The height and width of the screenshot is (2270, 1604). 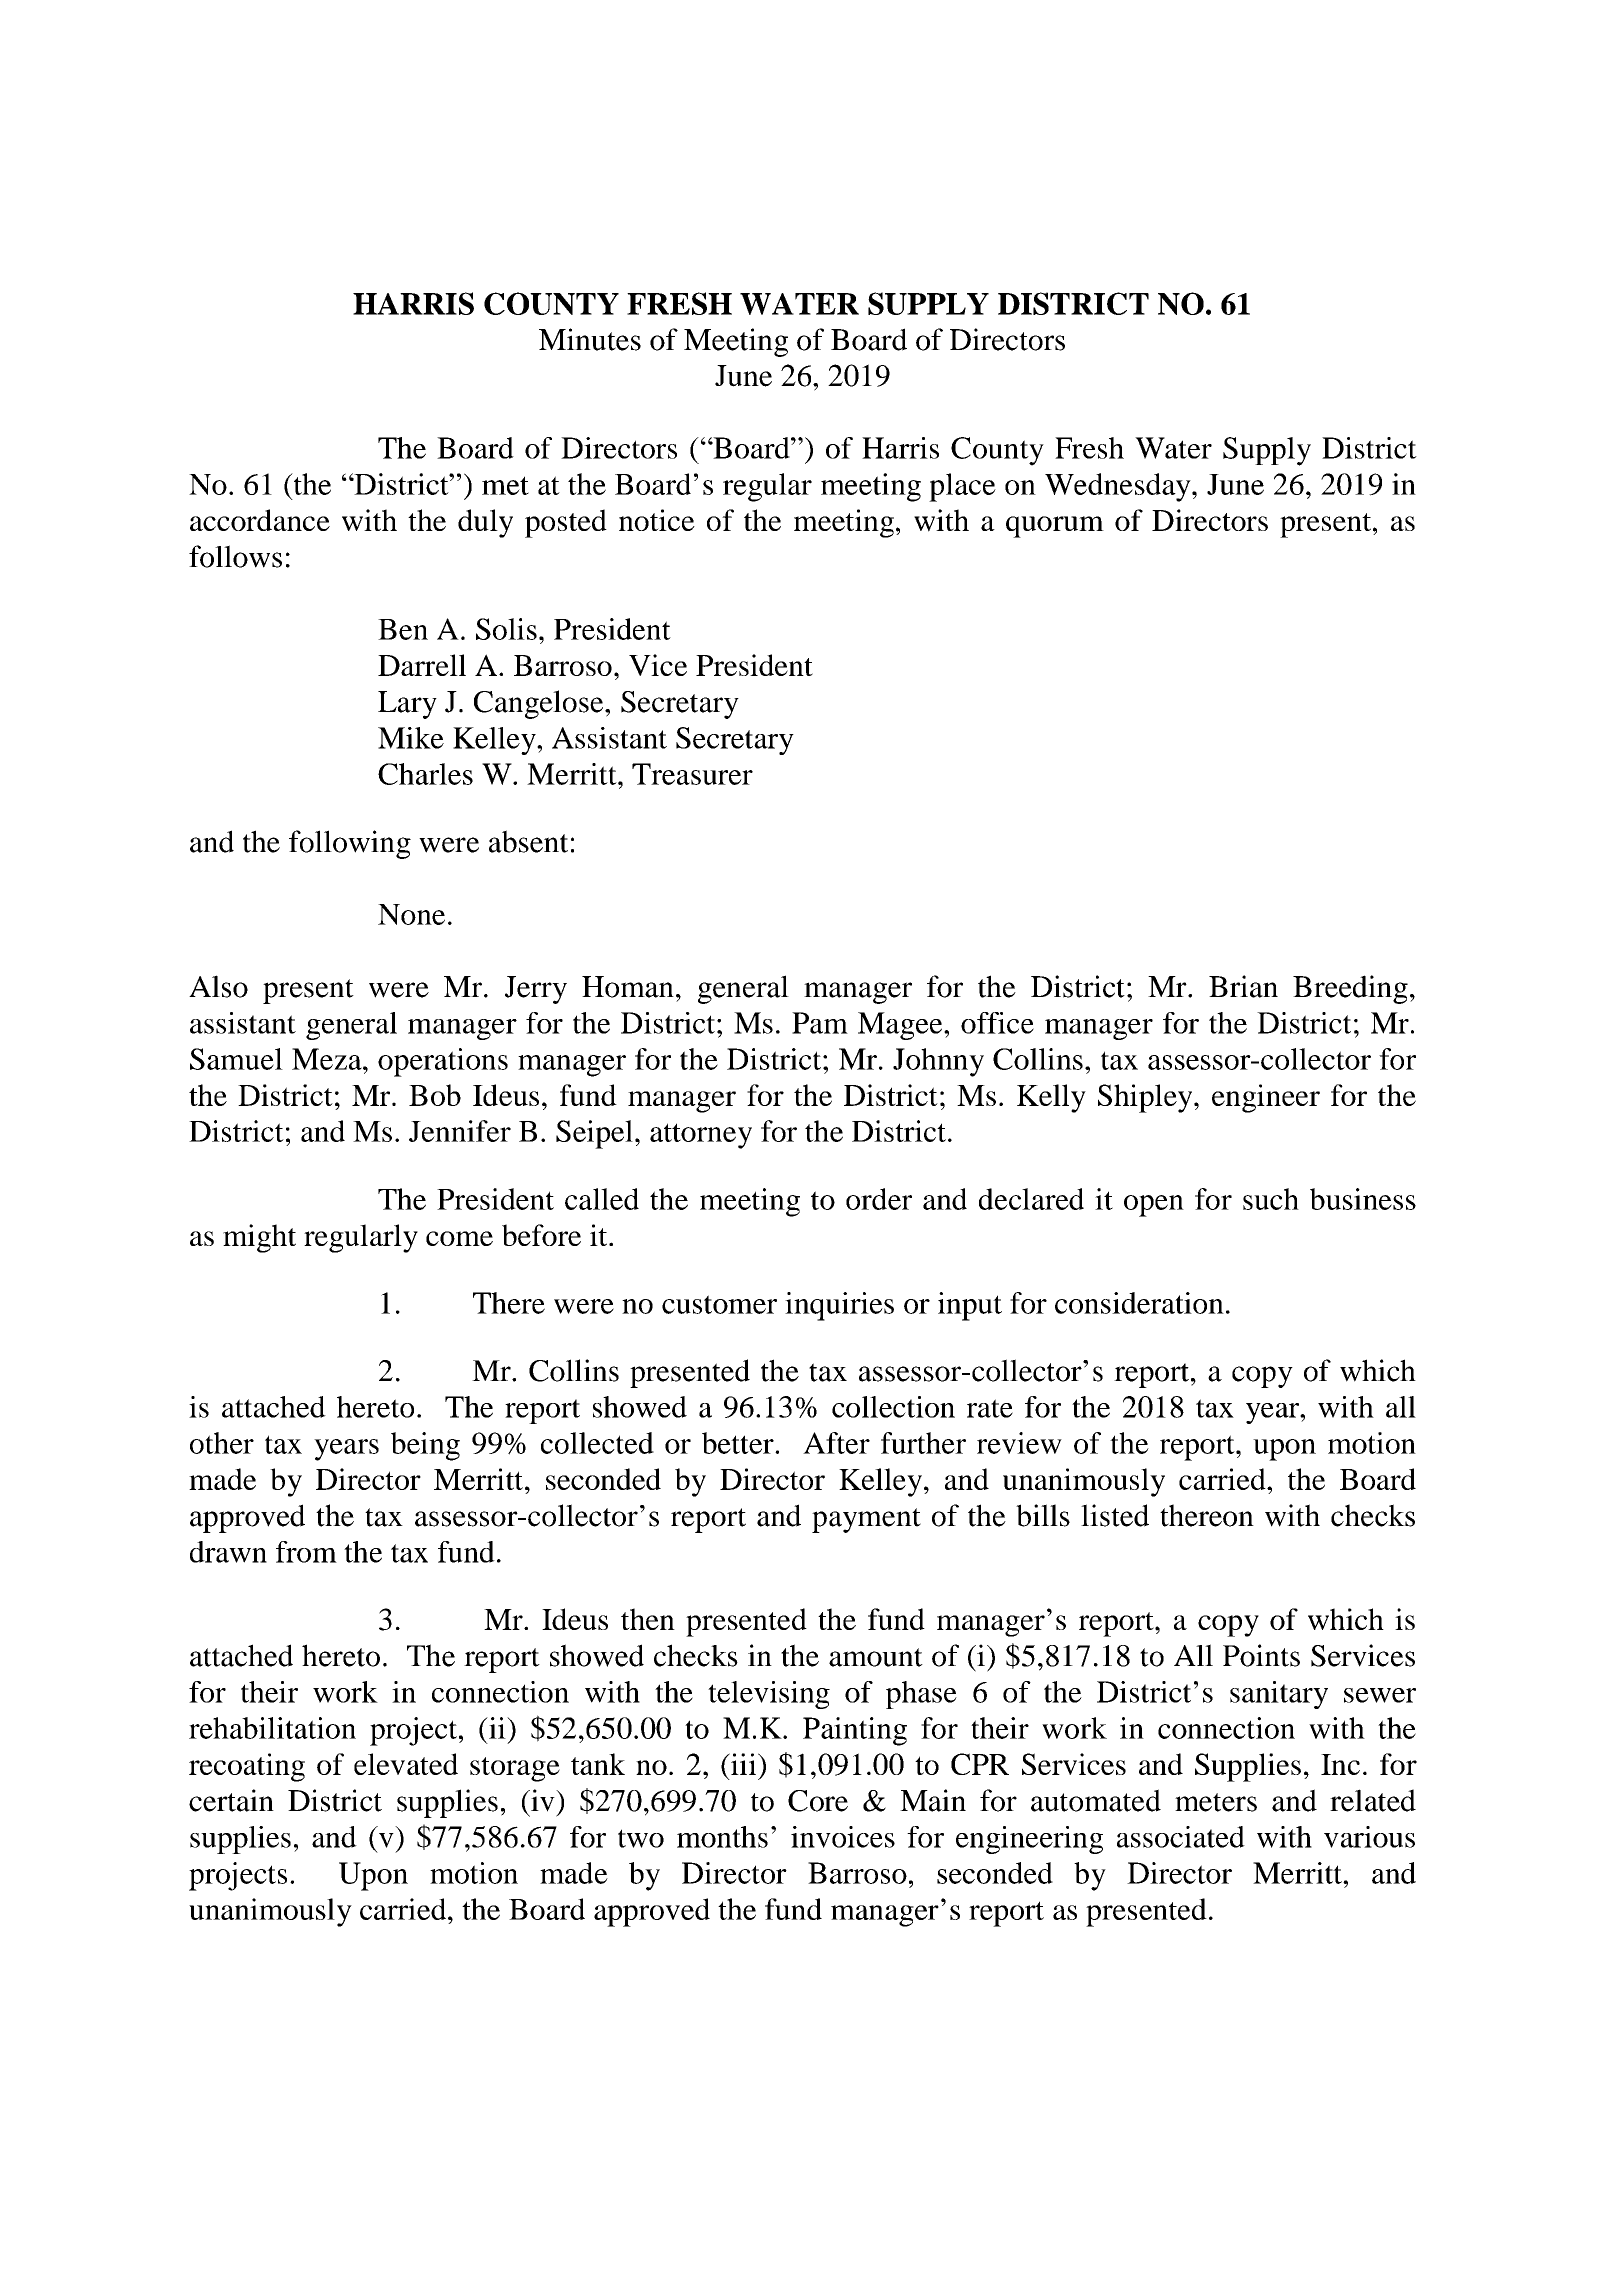 I want to click on meters, so click(x=1216, y=1802).
